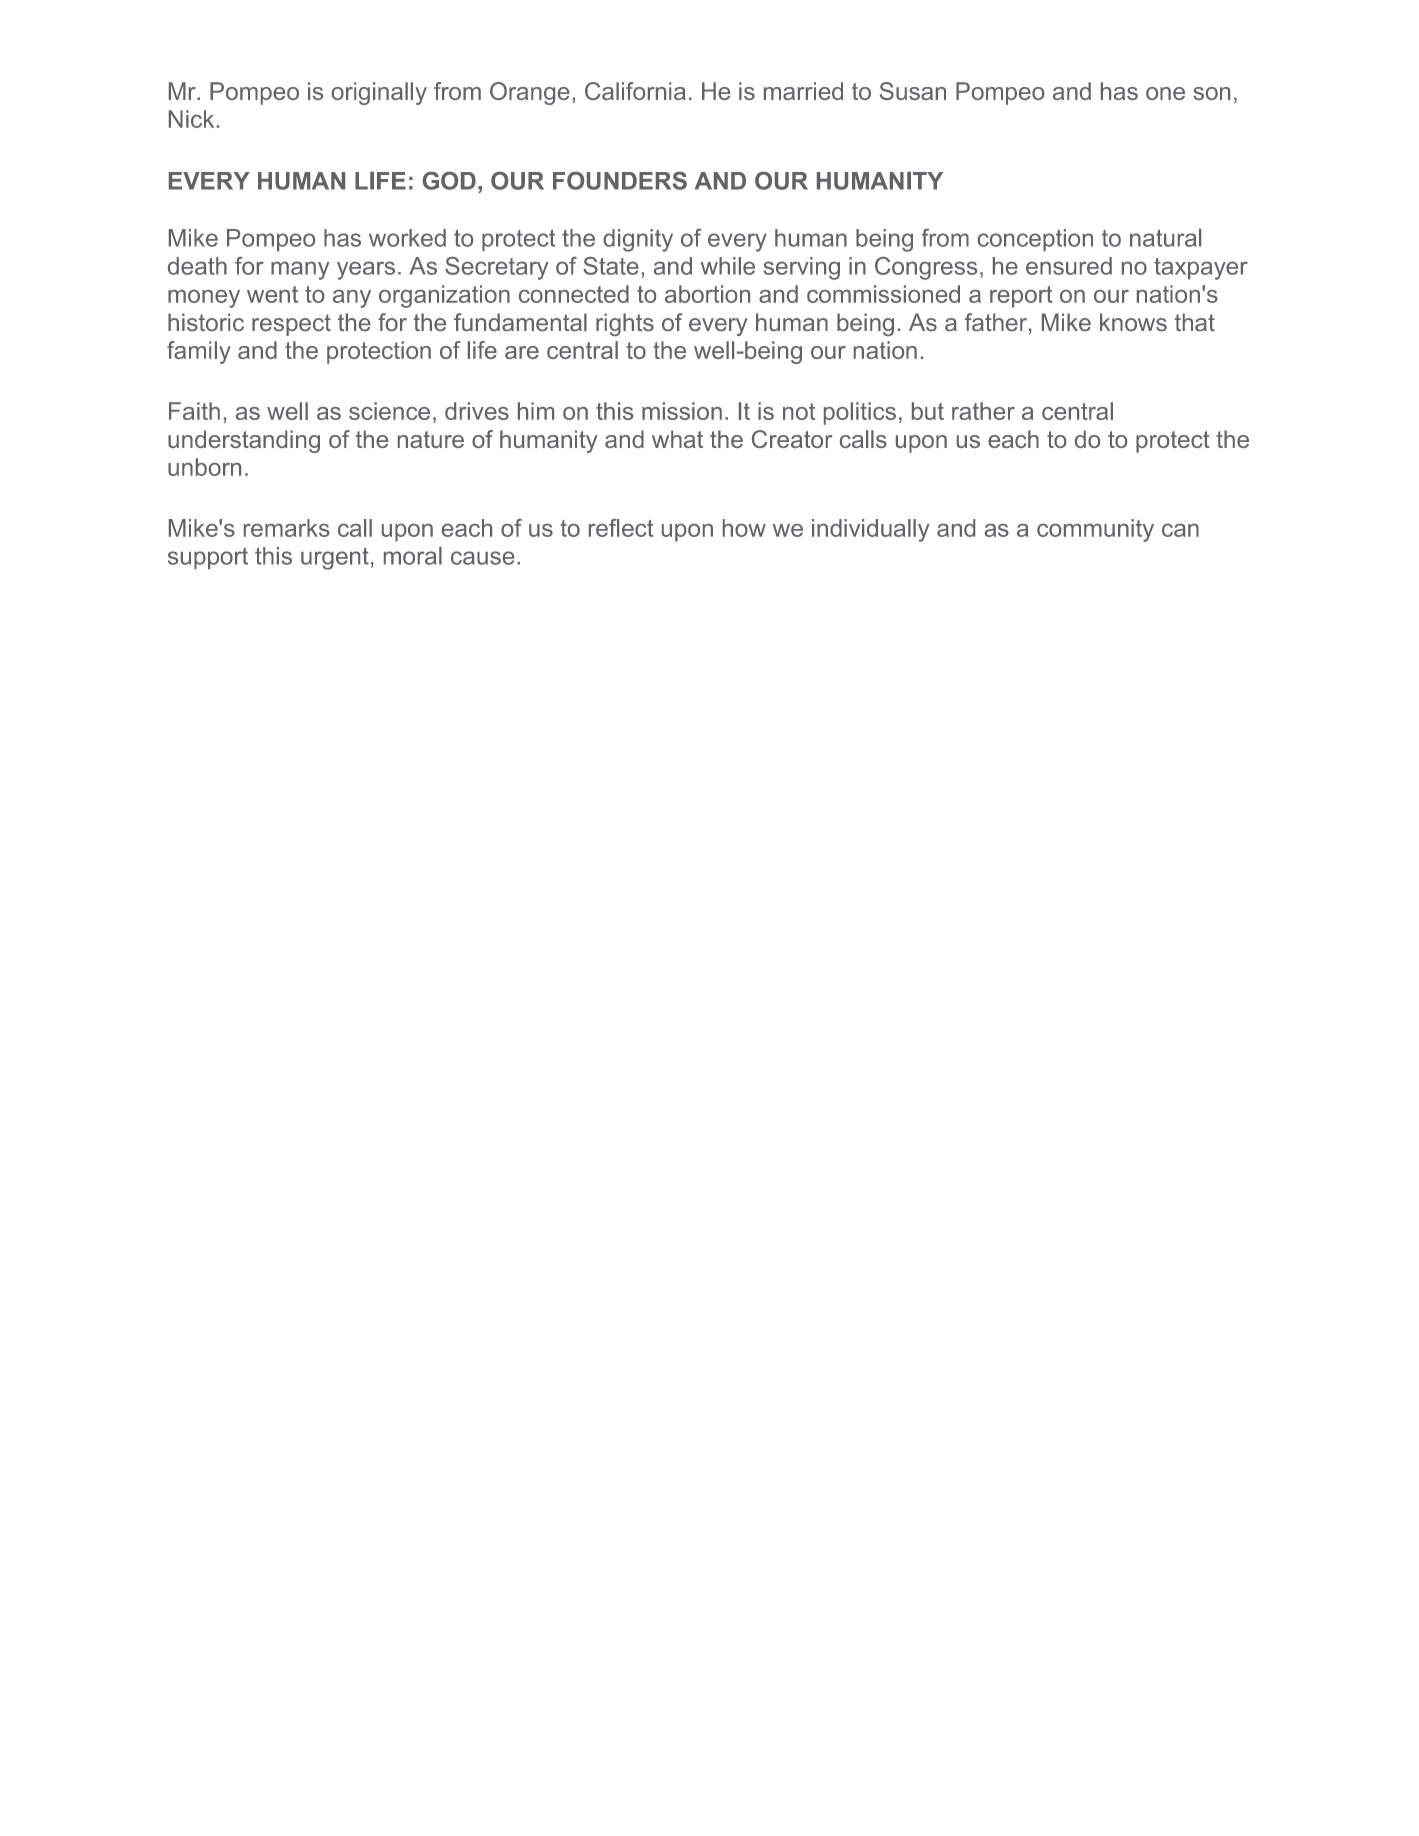  Describe the element at coordinates (407, 238) in the screenshot. I see `worked` at that location.
